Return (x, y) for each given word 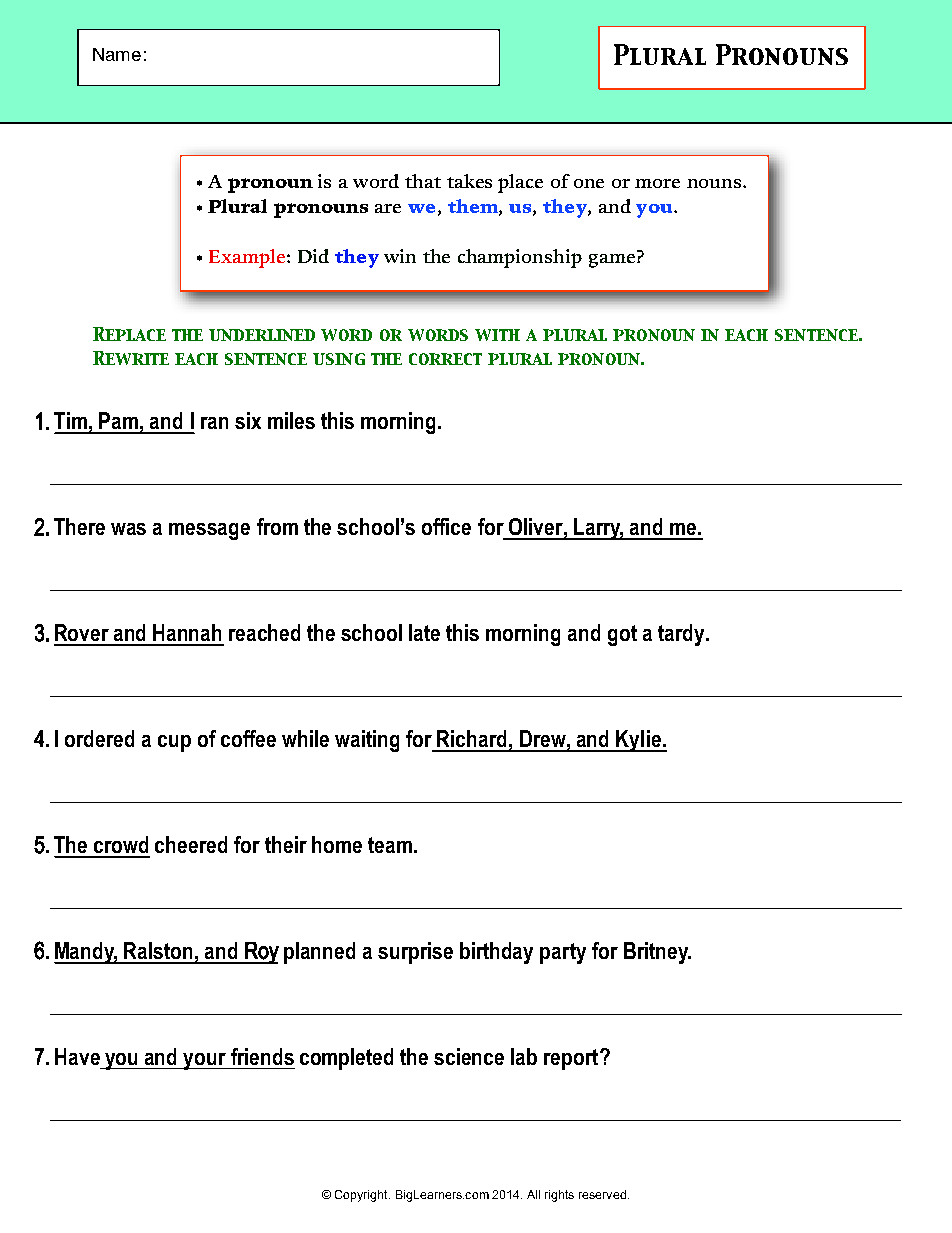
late (424, 632)
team (390, 845)
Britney (657, 953)
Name (117, 54)
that (423, 181)
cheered (191, 844)
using (339, 359)
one (589, 183)
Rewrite (131, 358)
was (128, 529)
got (622, 635)
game (612, 261)
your (205, 1061)
